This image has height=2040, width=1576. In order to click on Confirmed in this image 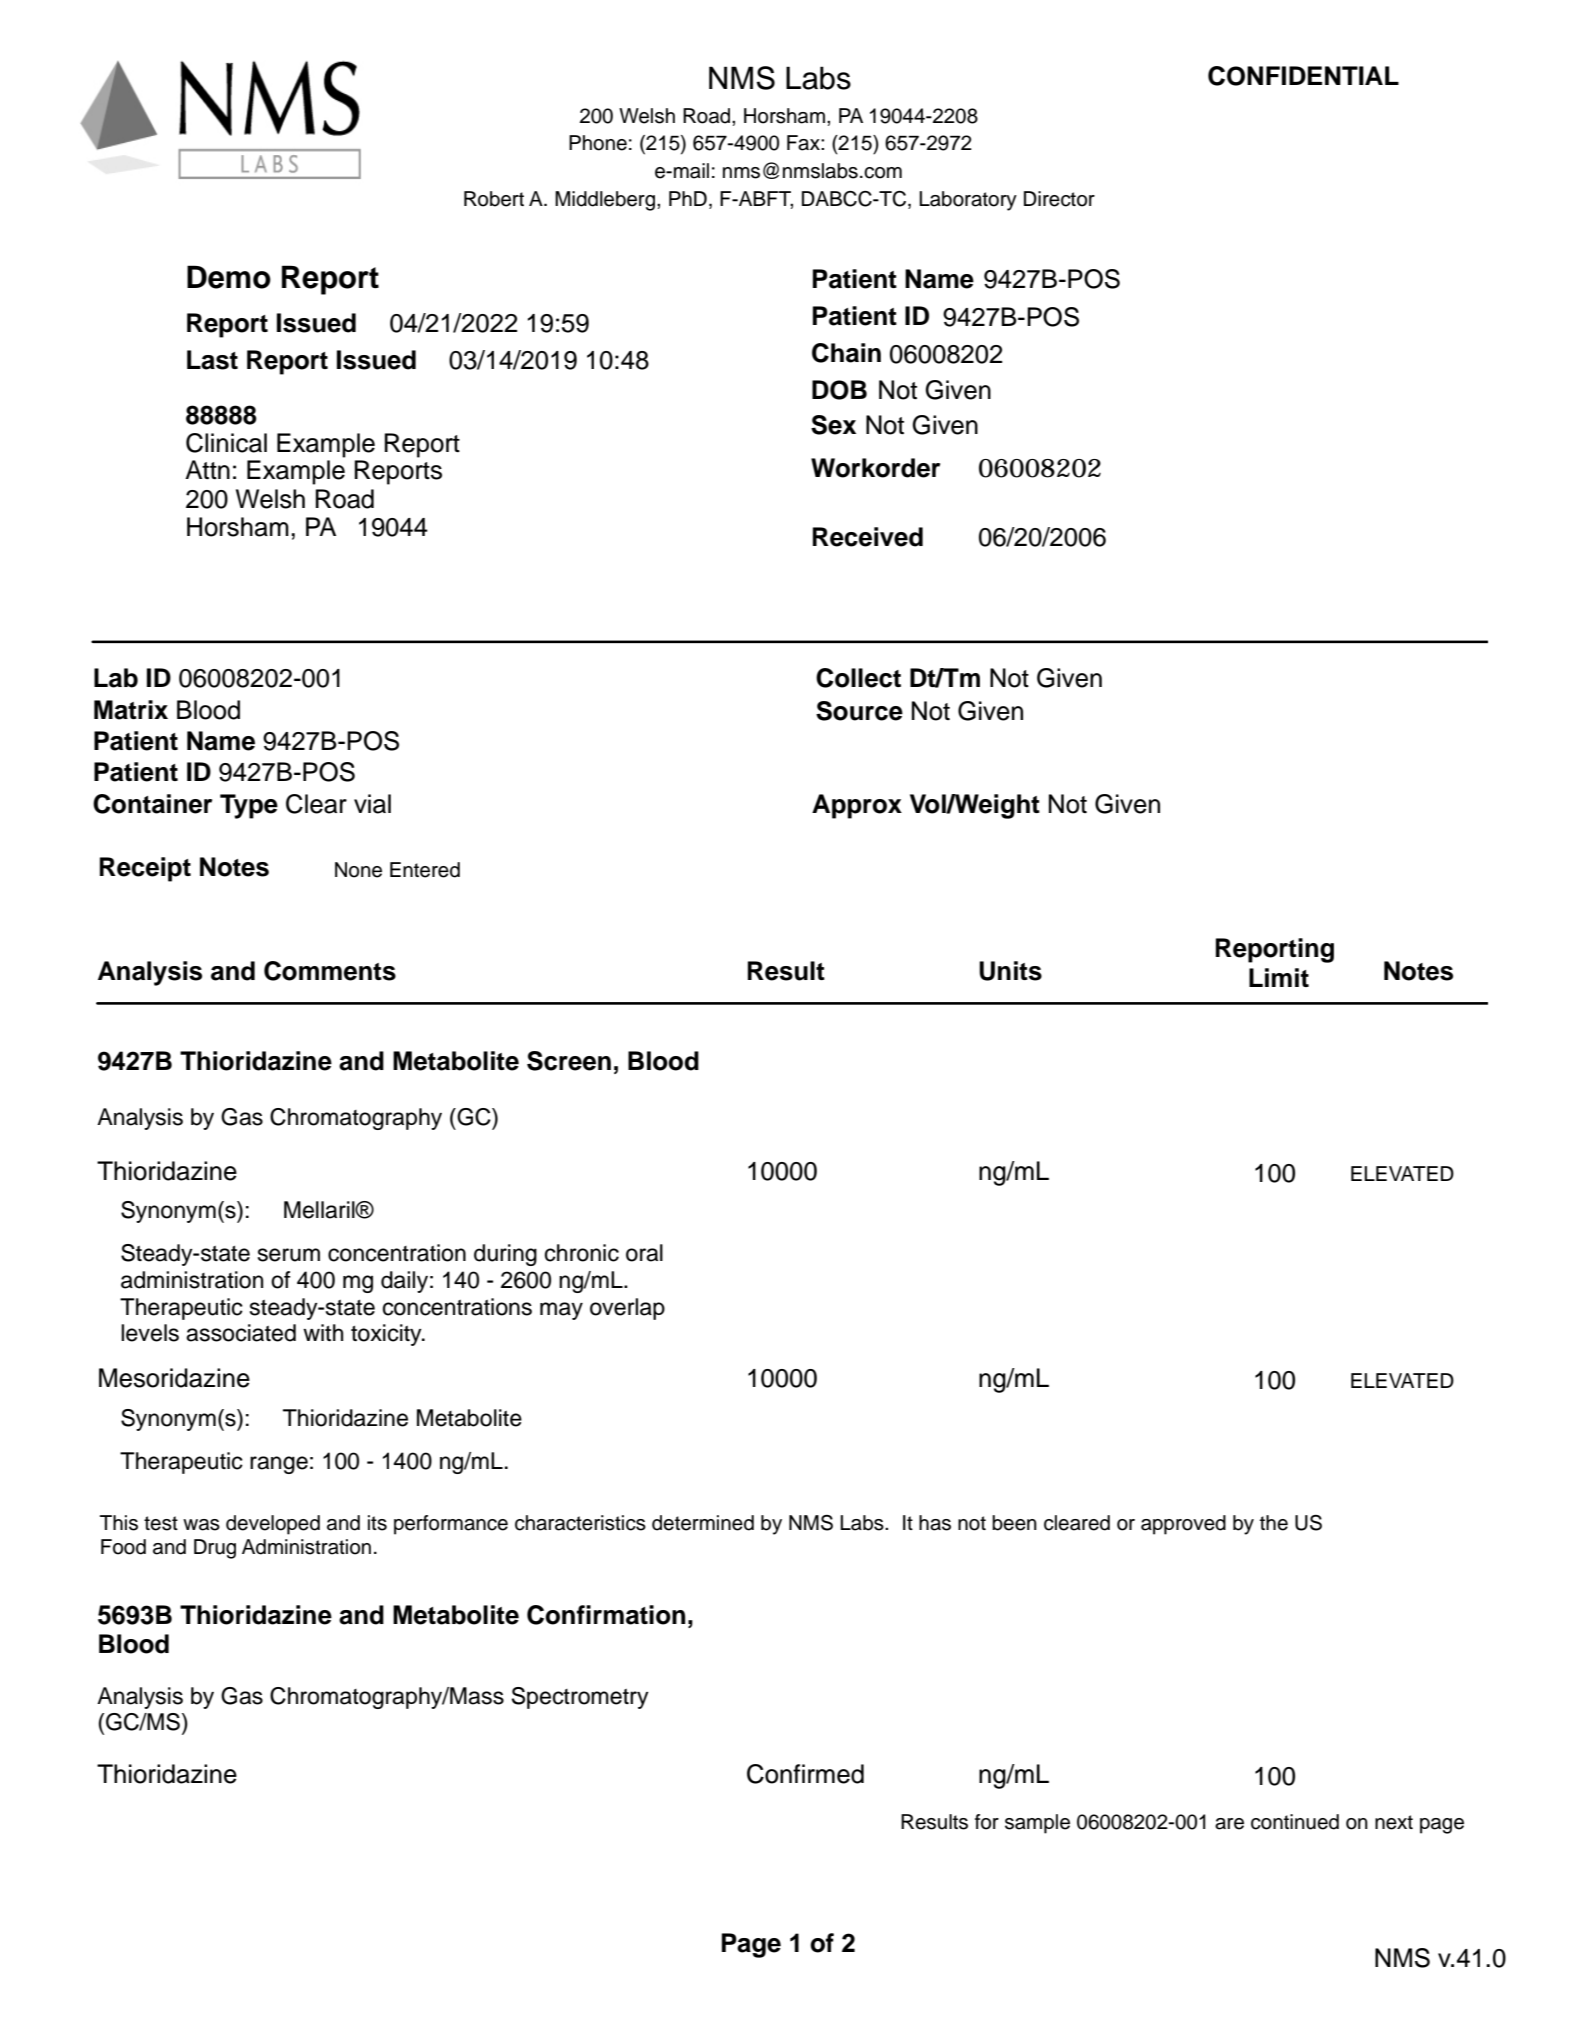, I will do `click(805, 1774)`.
